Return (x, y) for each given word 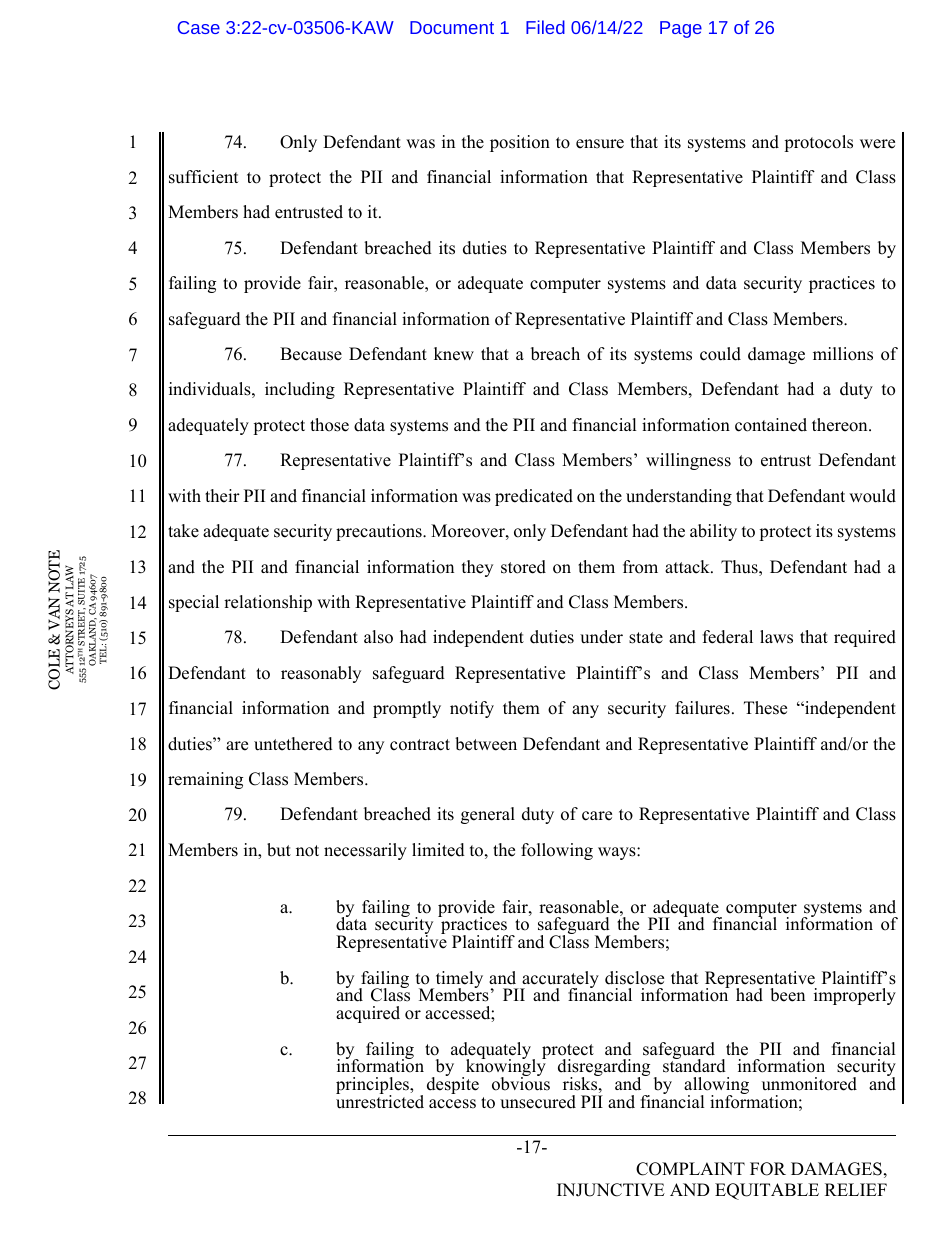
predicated (534, 497)
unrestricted (380, 1101)
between (486, 744)
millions (843, 354)
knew (454, 354)
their (222, 496)
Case (199, 27)
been (787, 995)
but (279, 850)
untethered (293, 744)
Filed (545, 27)
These (765, 708)
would (872, 496)
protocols (818, 143)
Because (311, 354)
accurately (559, 981)
